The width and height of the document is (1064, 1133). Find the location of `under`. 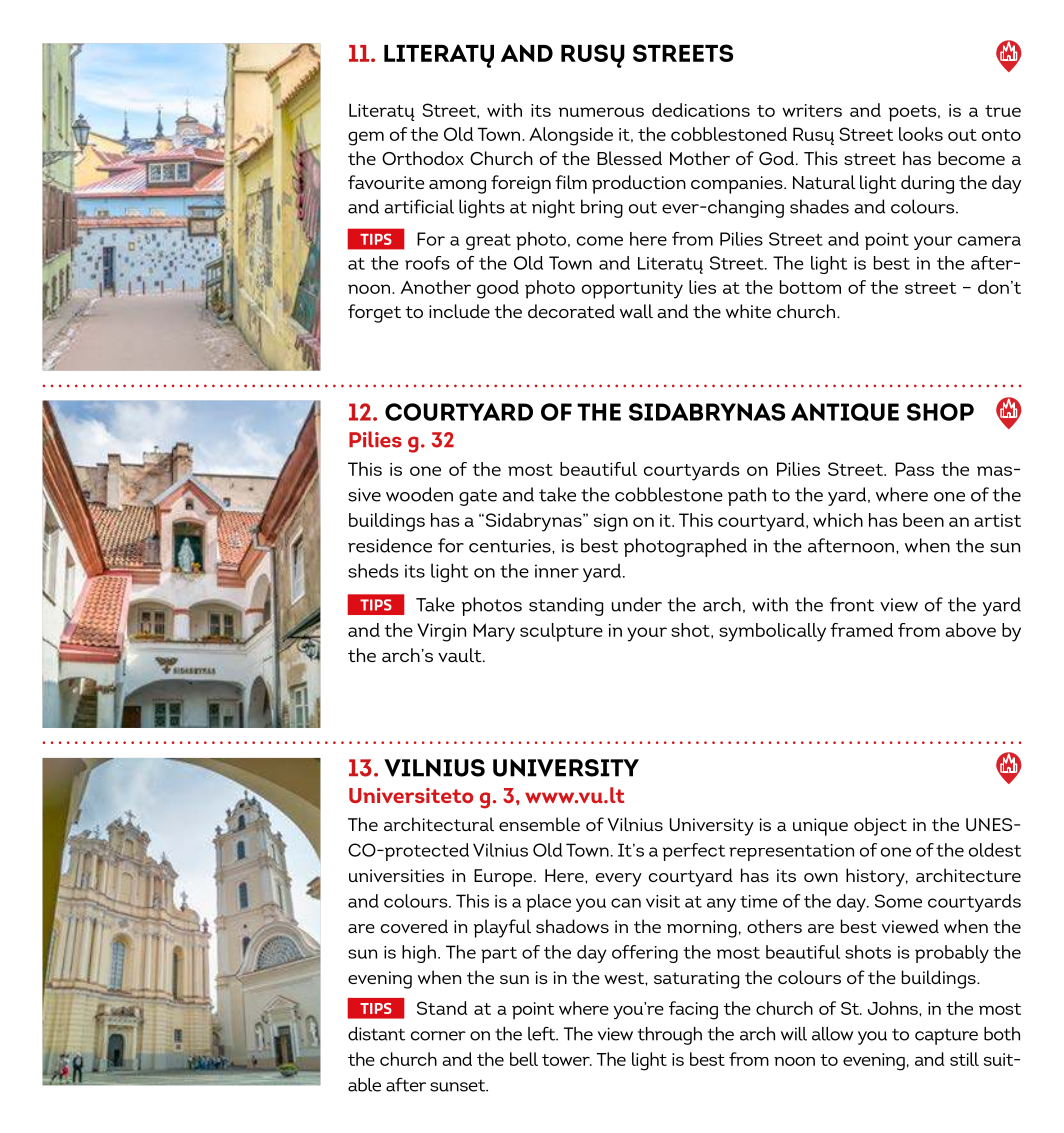

under is located at coordinates (637, 604).
